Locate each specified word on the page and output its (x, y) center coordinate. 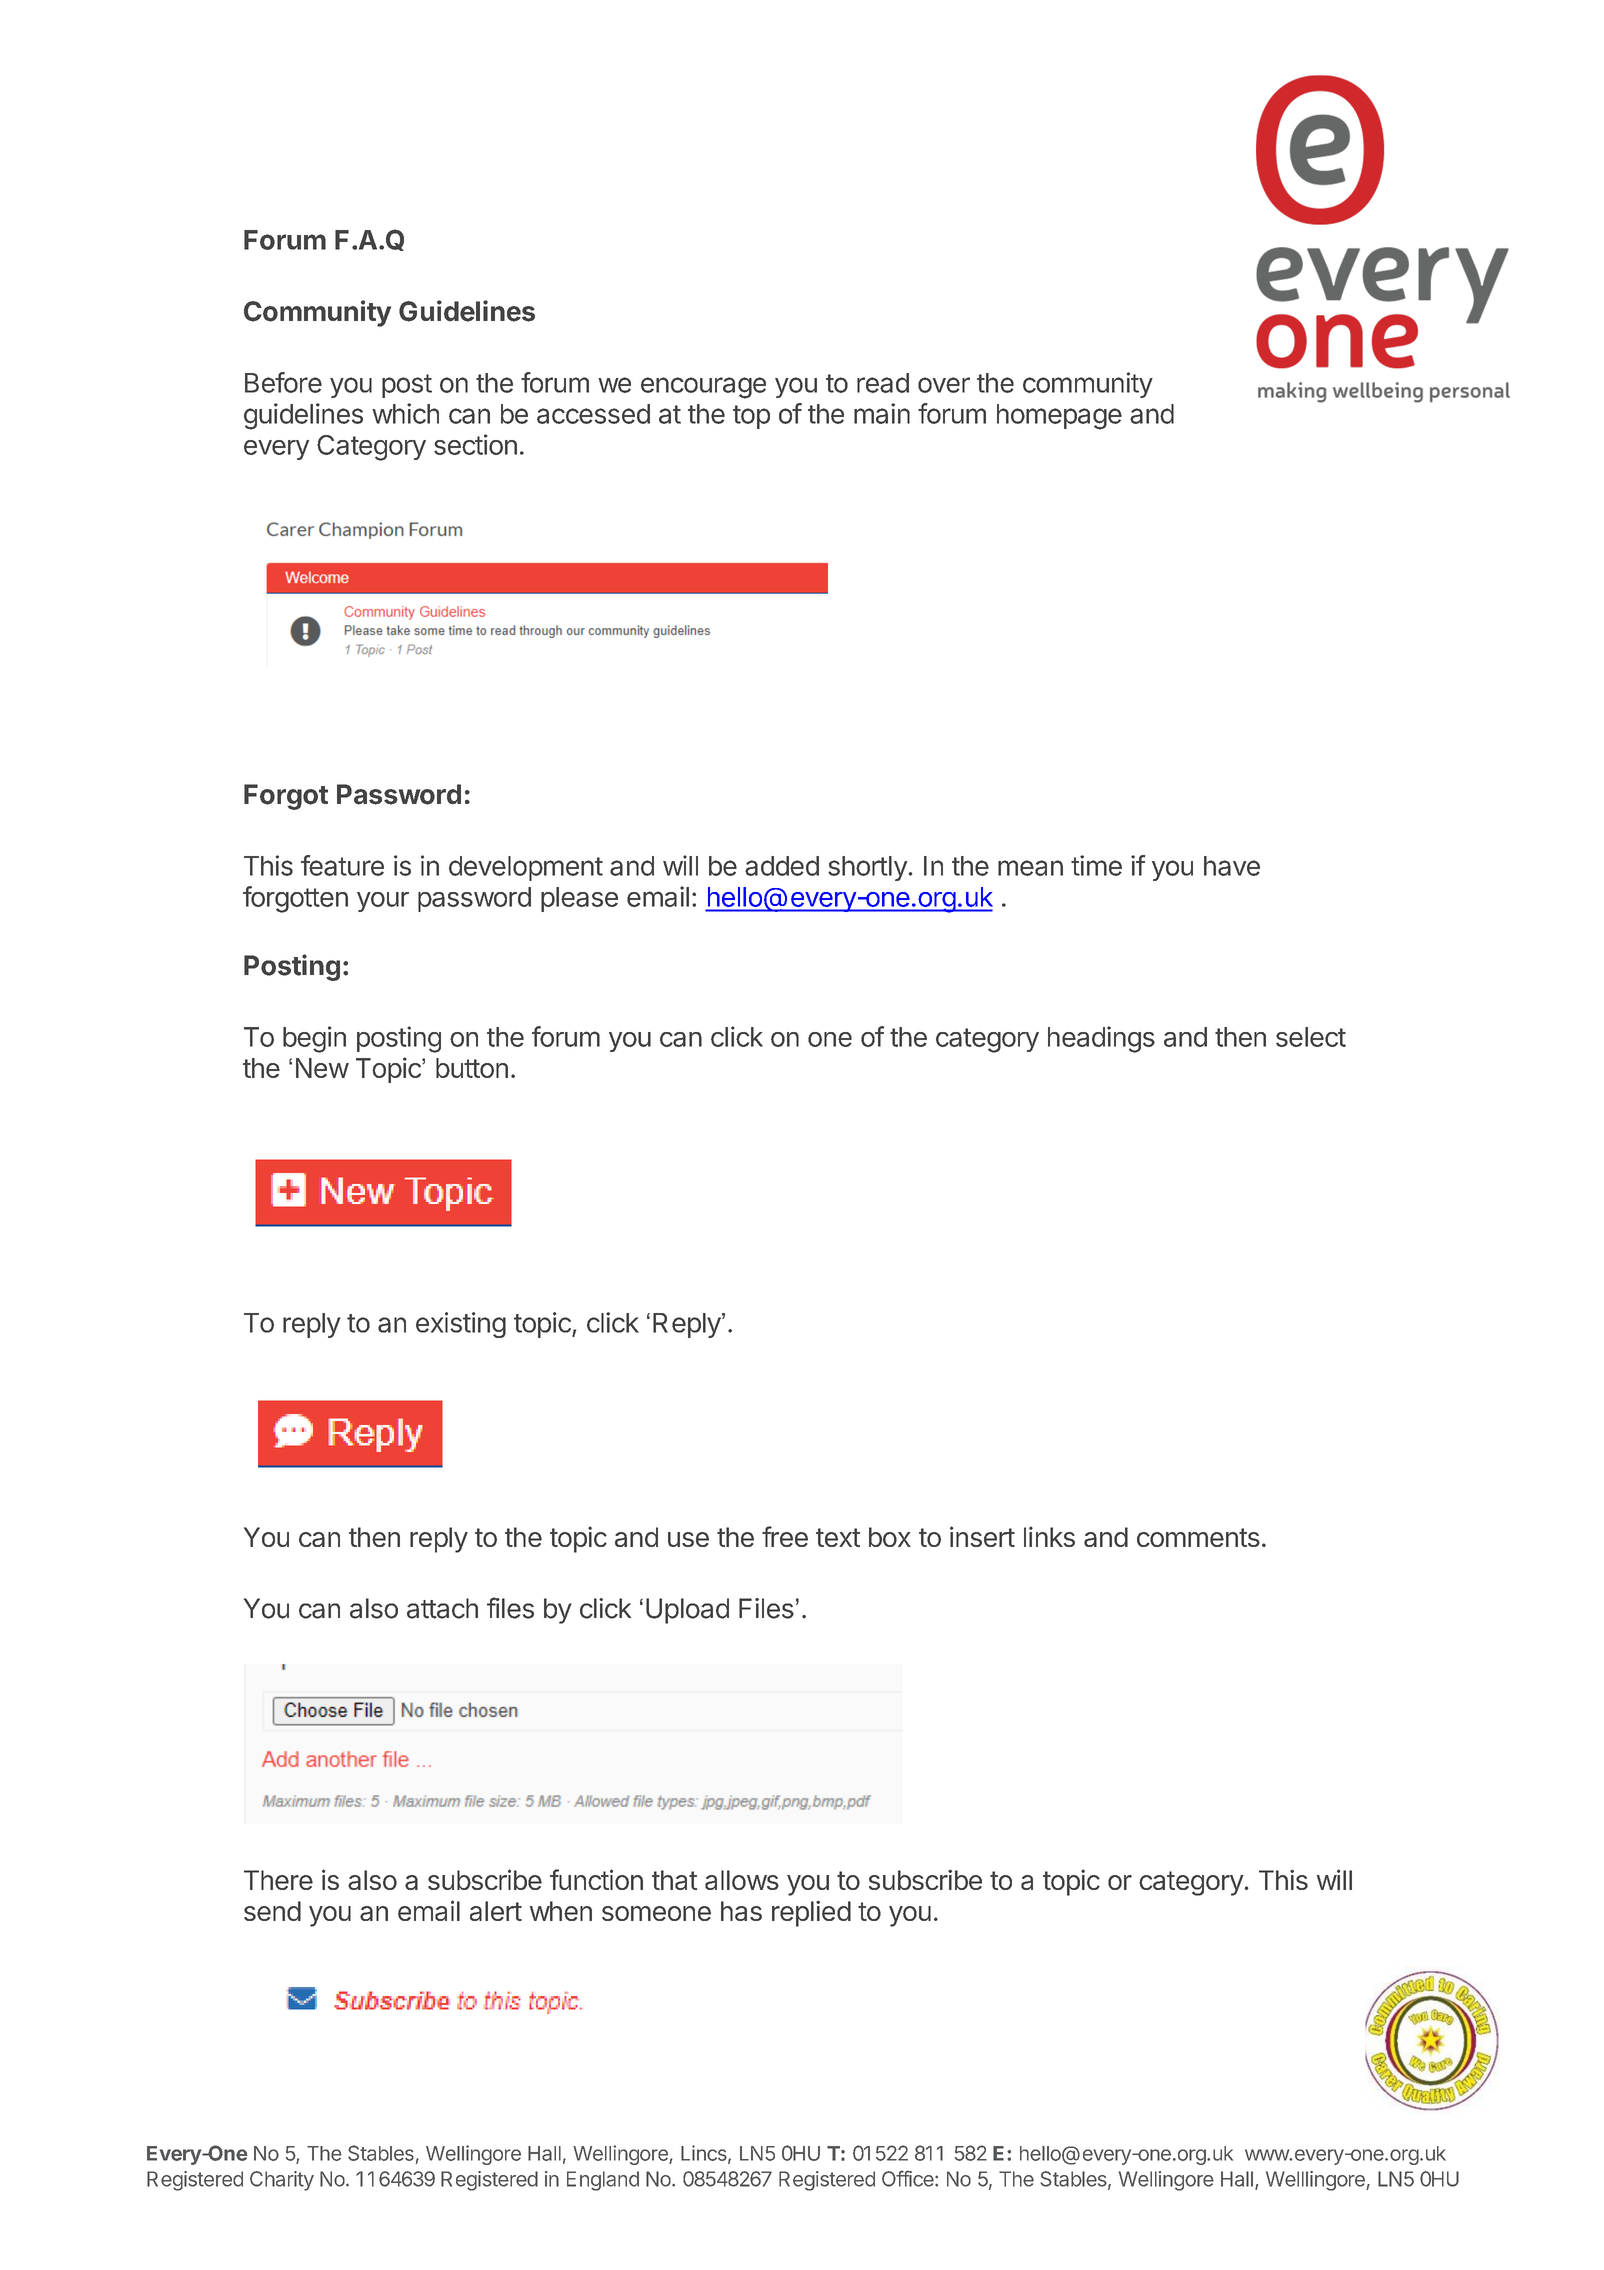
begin (314, 1039)
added (782, 866)
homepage (1059, 417)
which (405, 413)
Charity (282, 2181)
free (785, 1536)
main (882, 413)
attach (442, 1608)
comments (1198, 1537)
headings (1101, 1039)
